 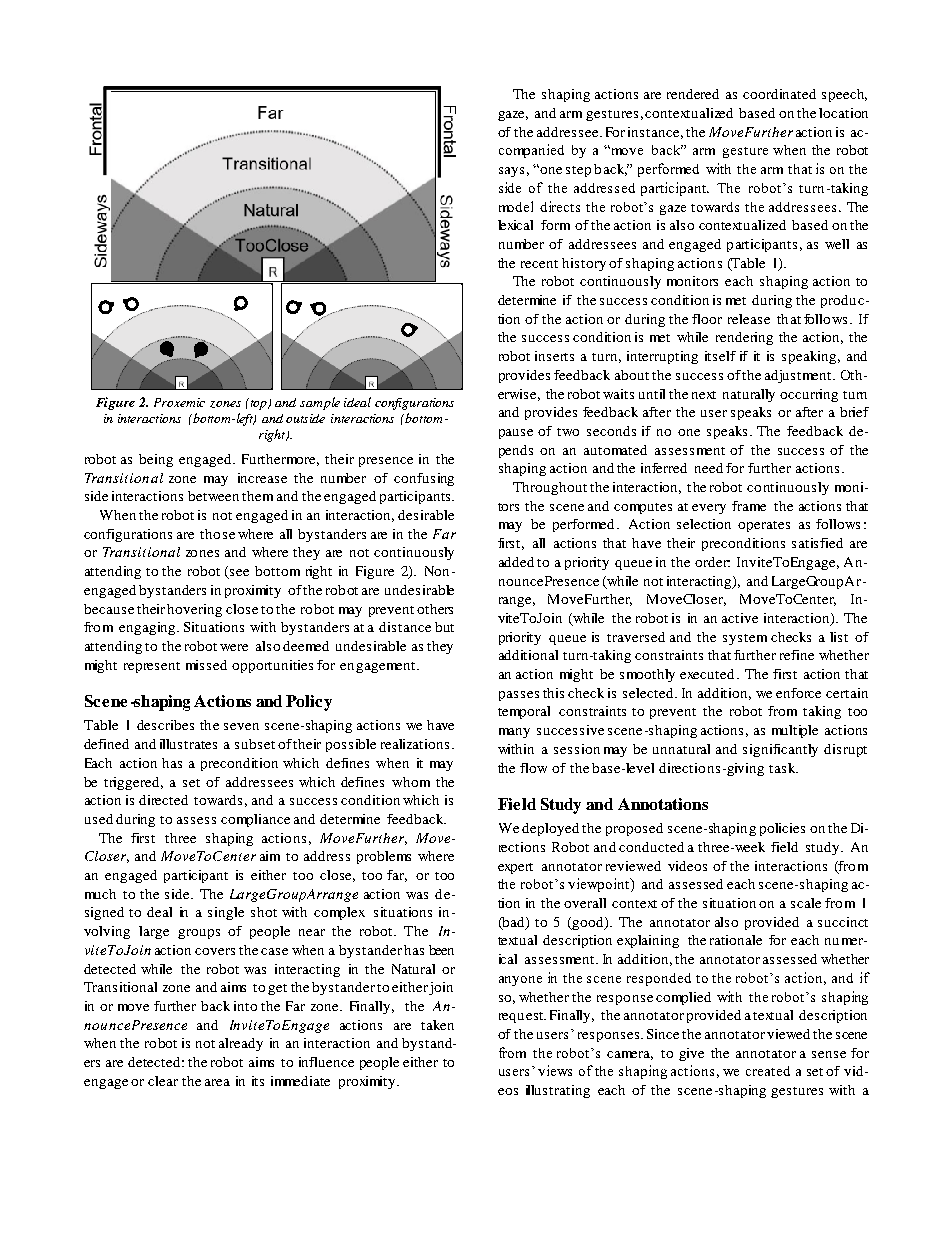 What do you see at coordinates (156, 460) in the screenshot?
I see `being` at bounding box center [156, 460].
